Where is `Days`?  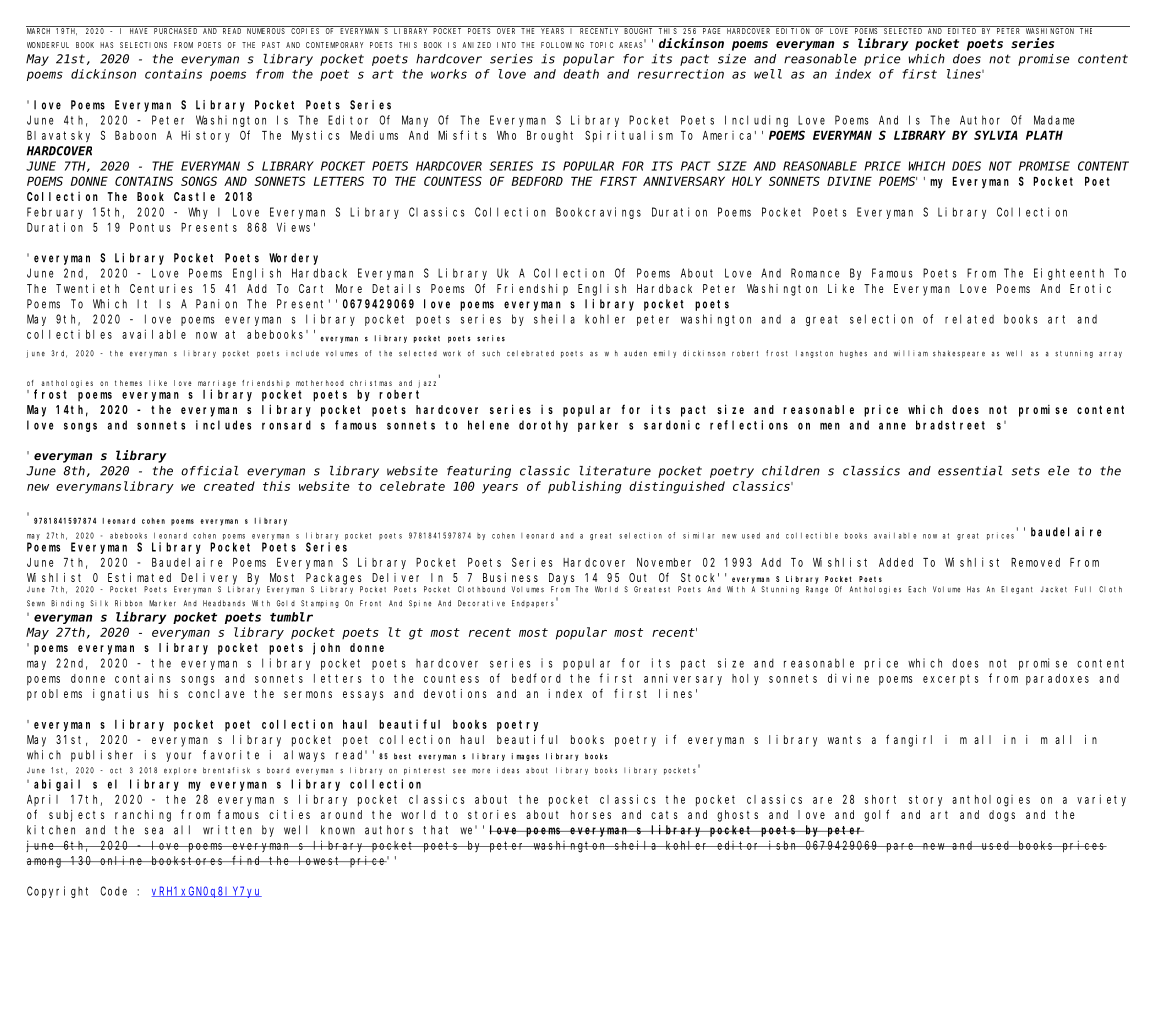 Days is located at coordinates (562, 579).
